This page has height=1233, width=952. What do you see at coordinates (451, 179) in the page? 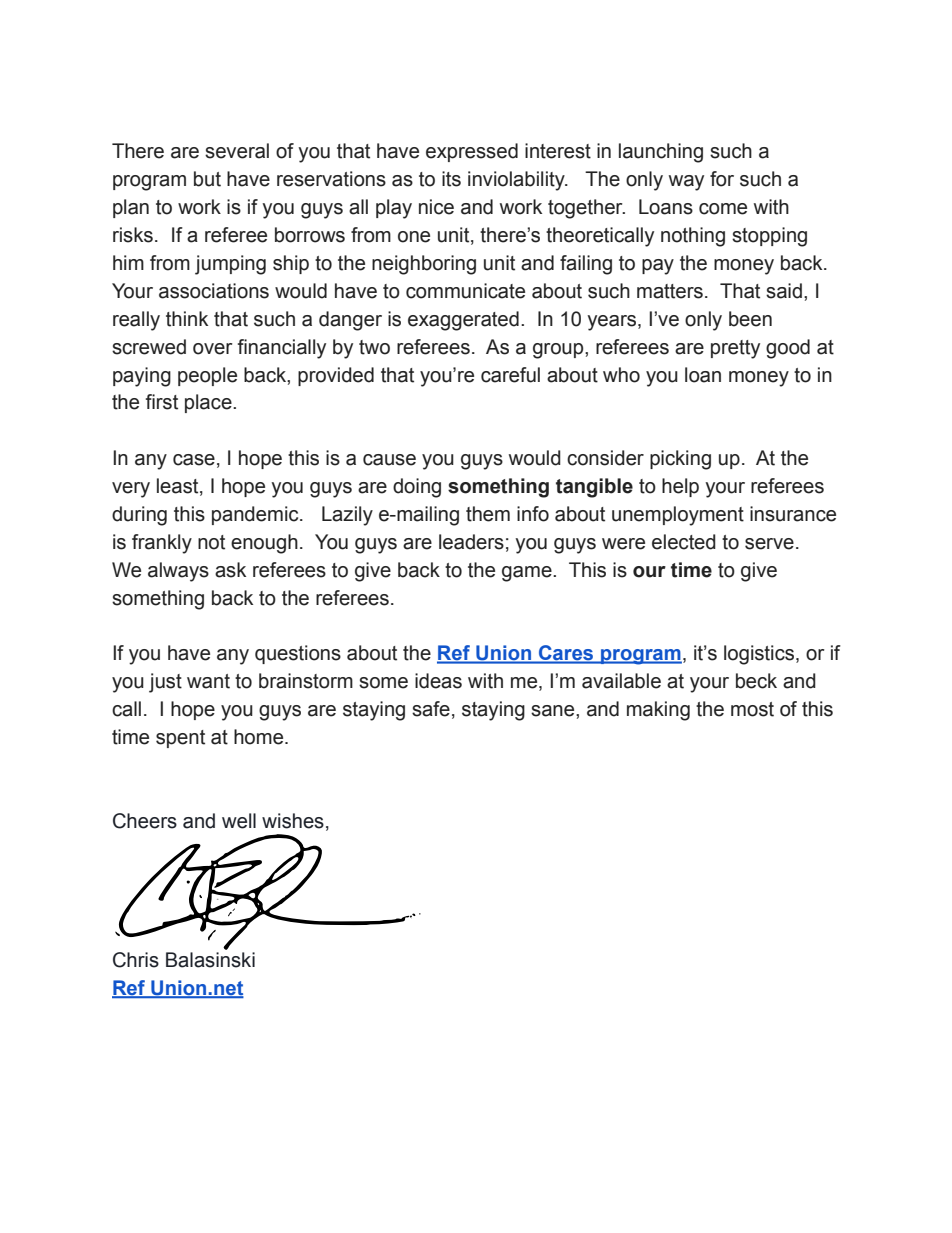
I see `its` at bounding box center [451, 179].
